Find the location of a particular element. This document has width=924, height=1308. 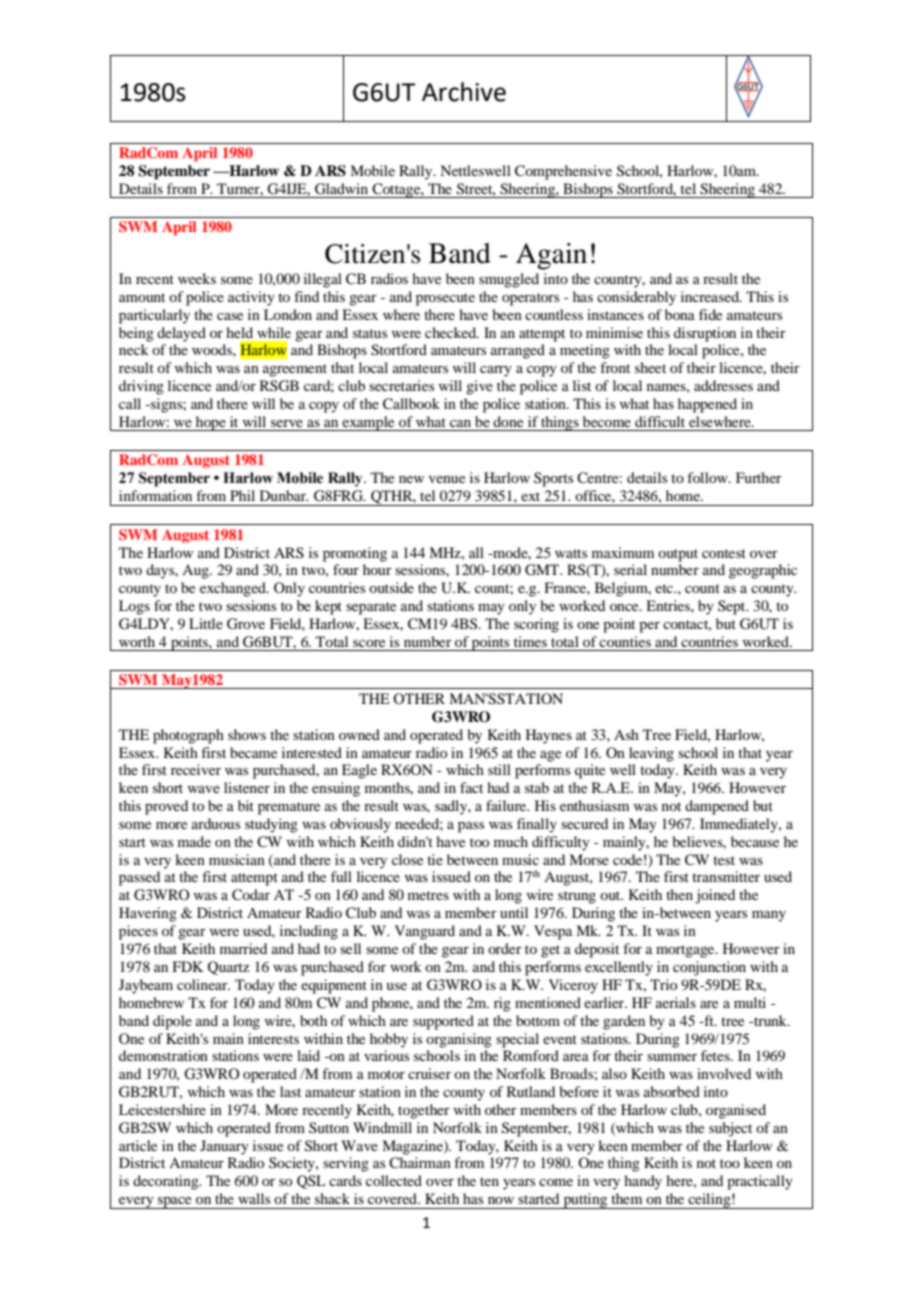

times is located at coordinates (530, 641).
